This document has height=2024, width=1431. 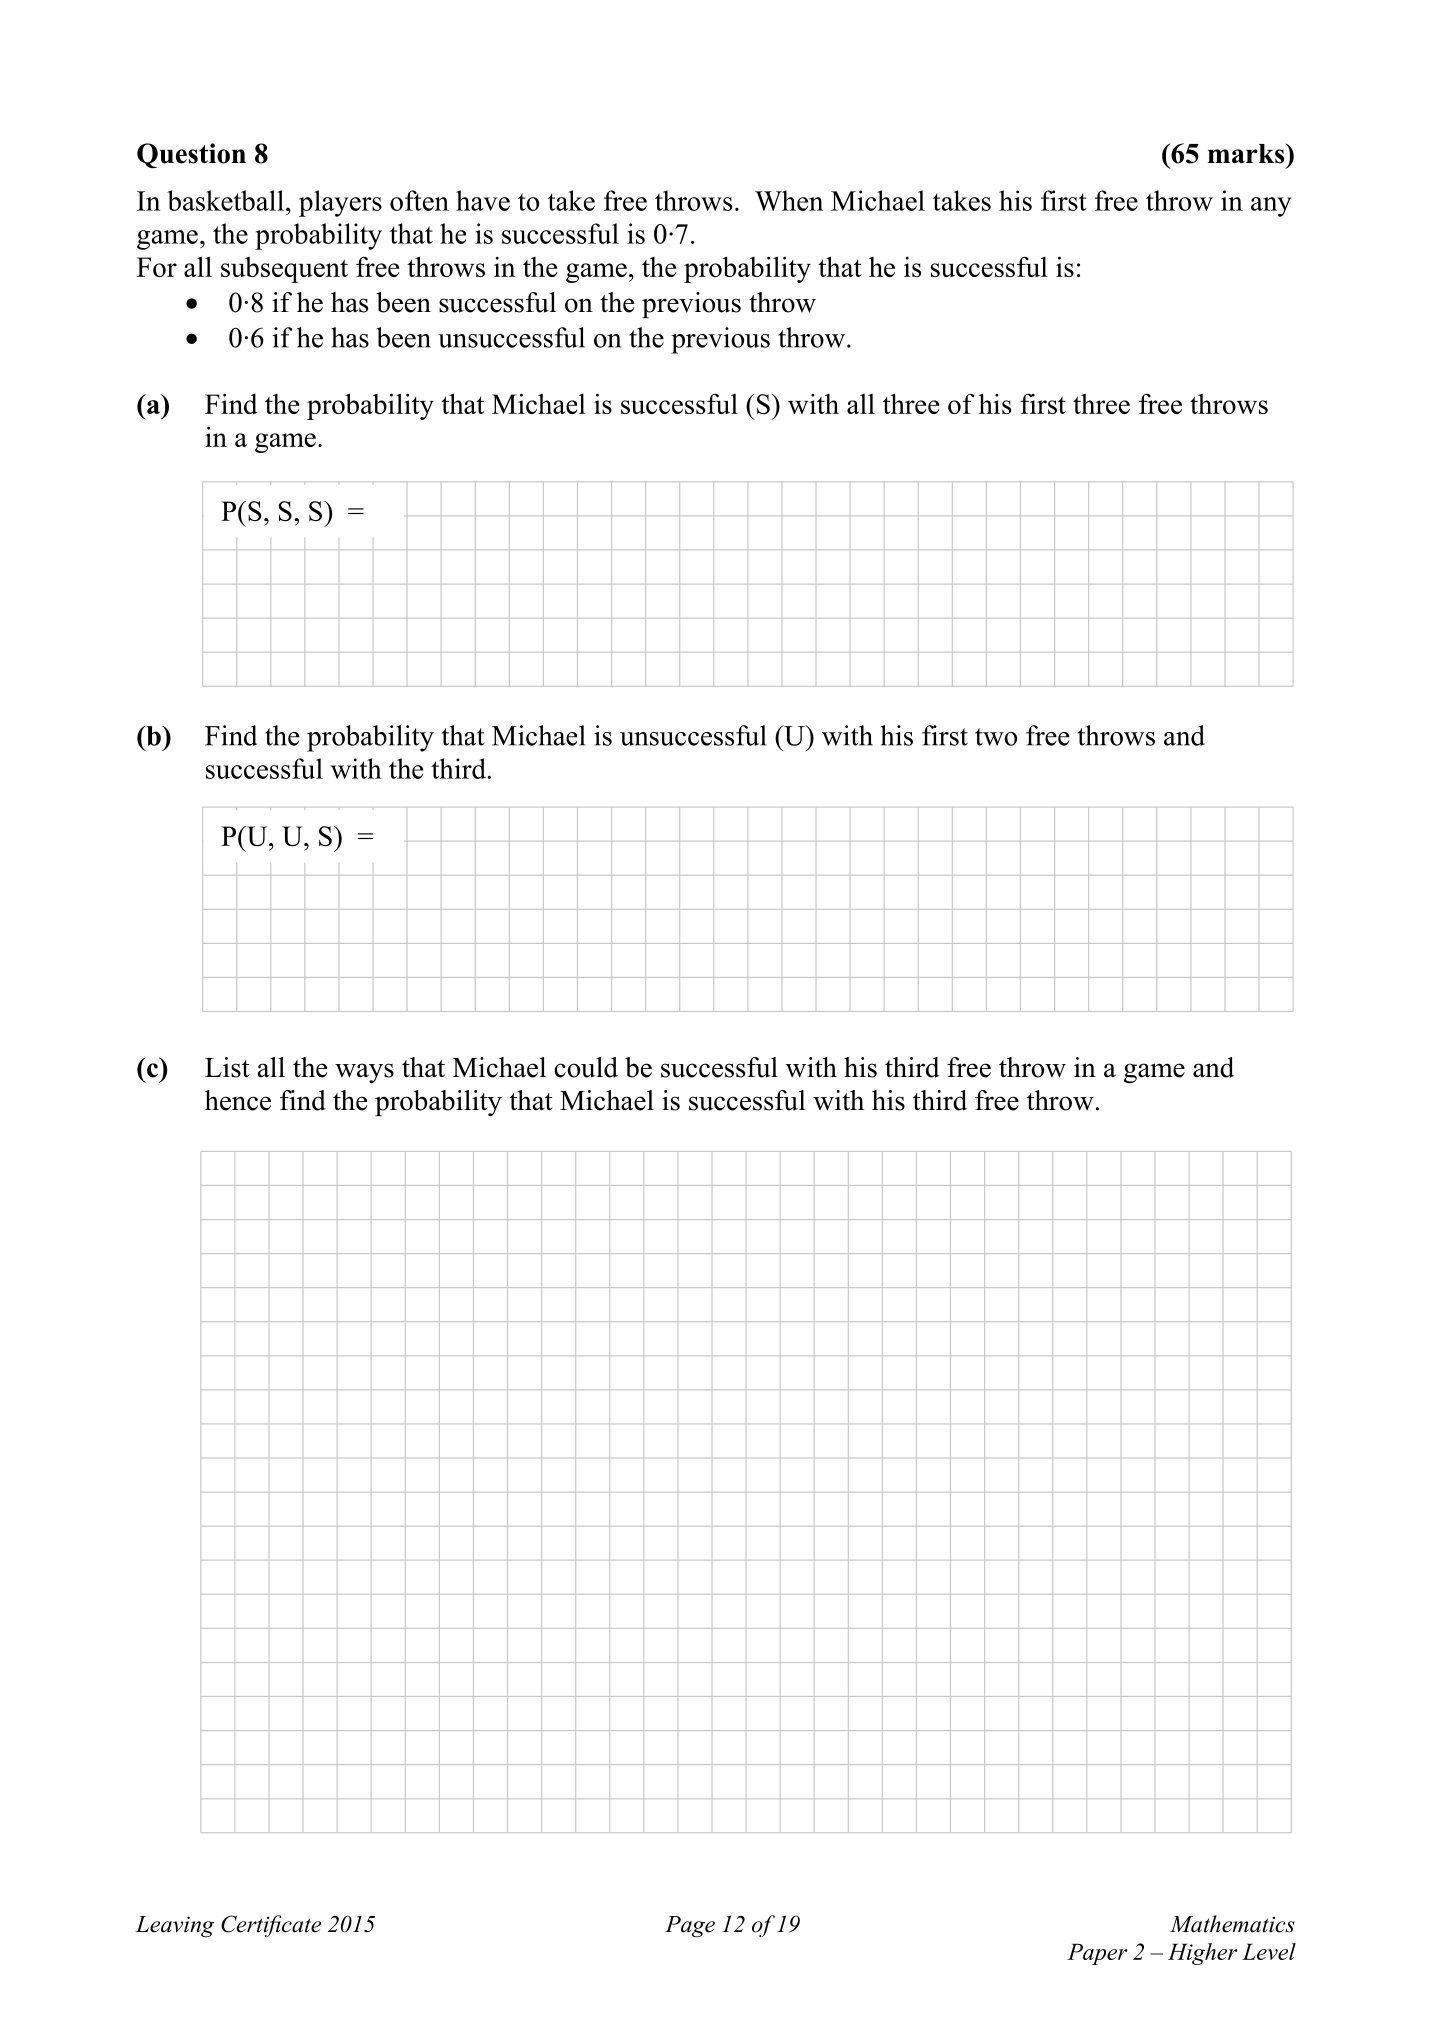 What do you see at coordinates (271, 1926) in the document?
I see `Certificate` at bounding box center [271, 1926].
